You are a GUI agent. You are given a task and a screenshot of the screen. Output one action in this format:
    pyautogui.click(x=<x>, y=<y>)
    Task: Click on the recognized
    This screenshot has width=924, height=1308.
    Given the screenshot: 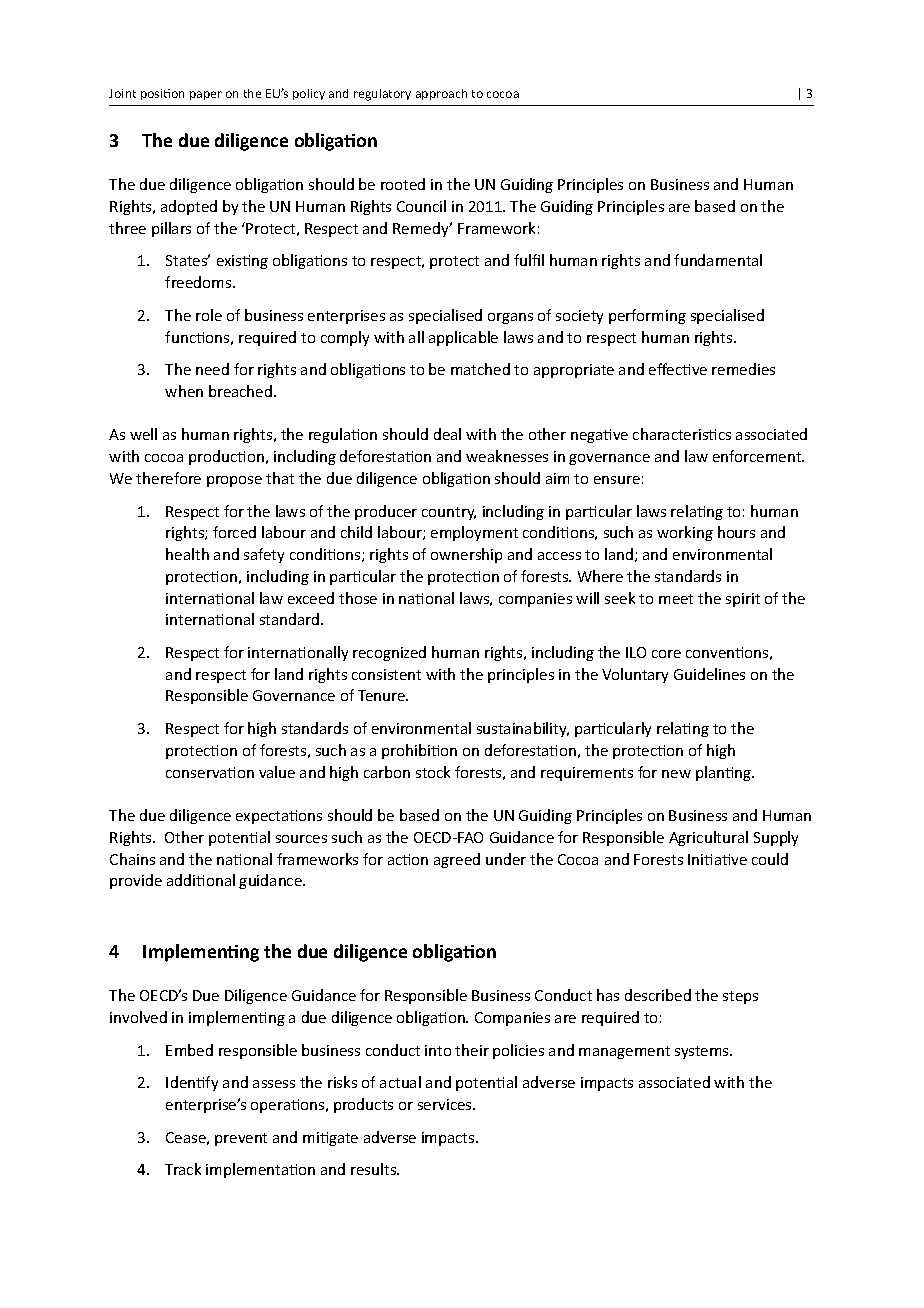 What is the action you would take?
    pyautogui.click(x=389, y=653)
